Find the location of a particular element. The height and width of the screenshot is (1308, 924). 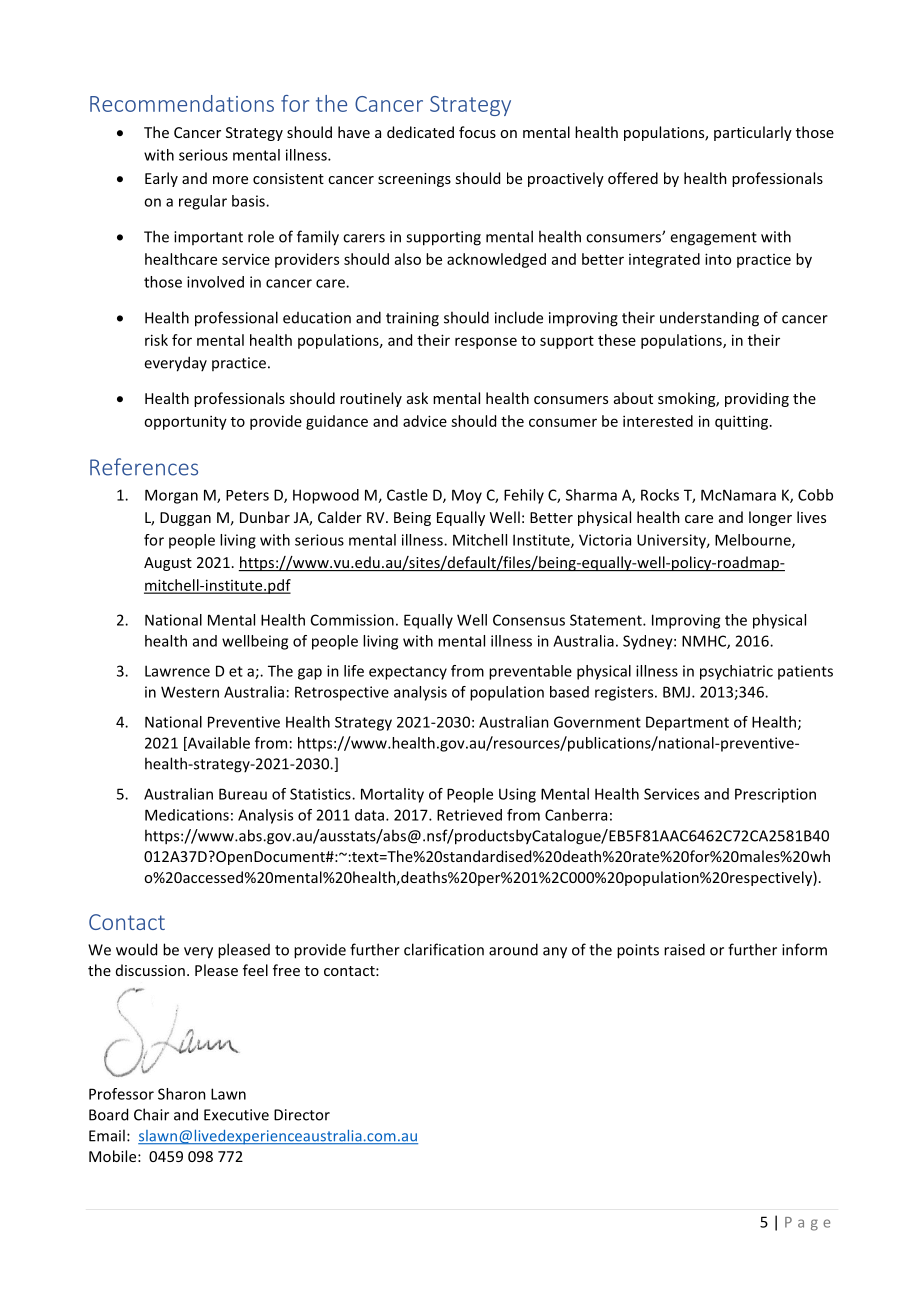

Western is located at coordinates (190, 692).
